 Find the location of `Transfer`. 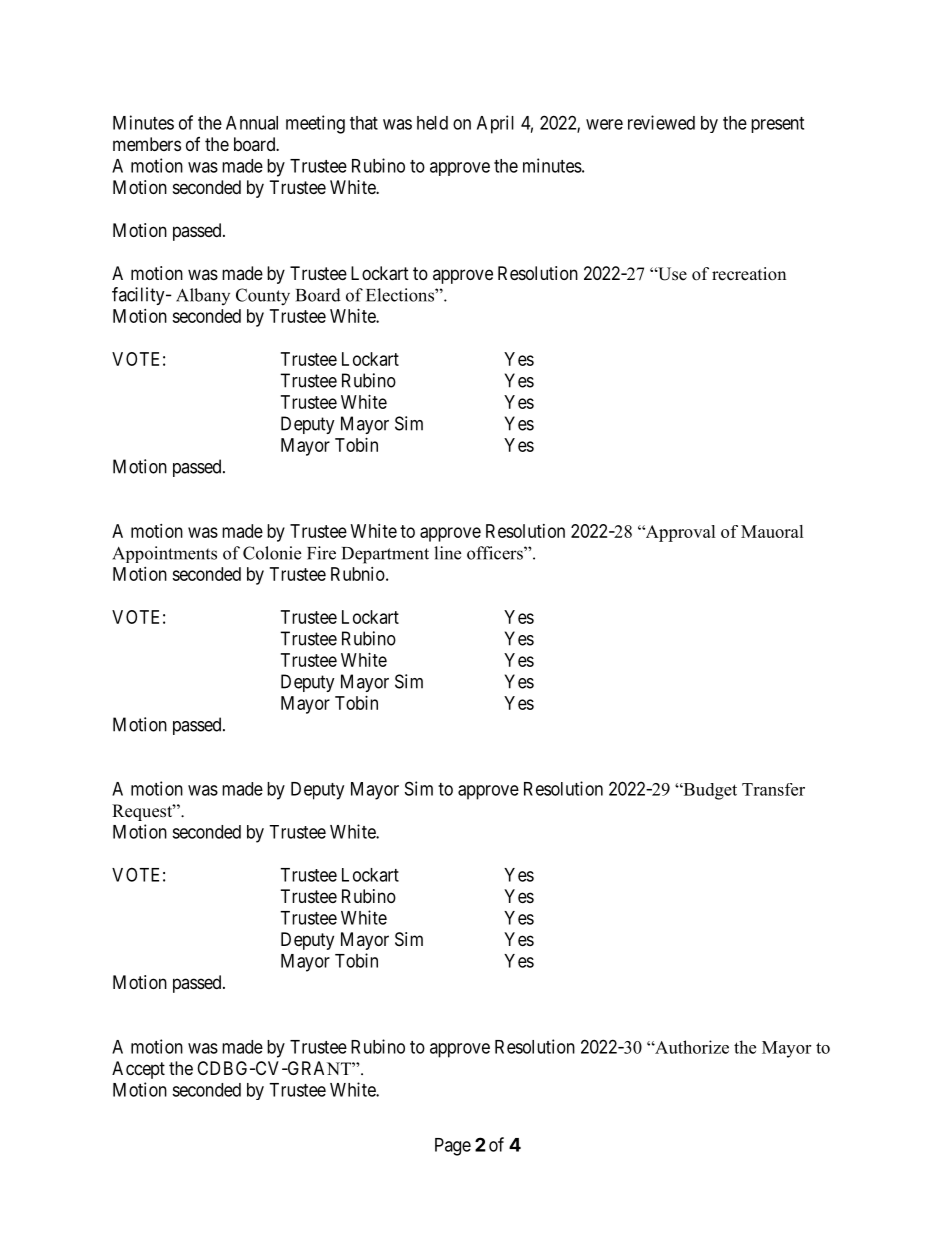

Transfer is located at coordinates (773, 789).
